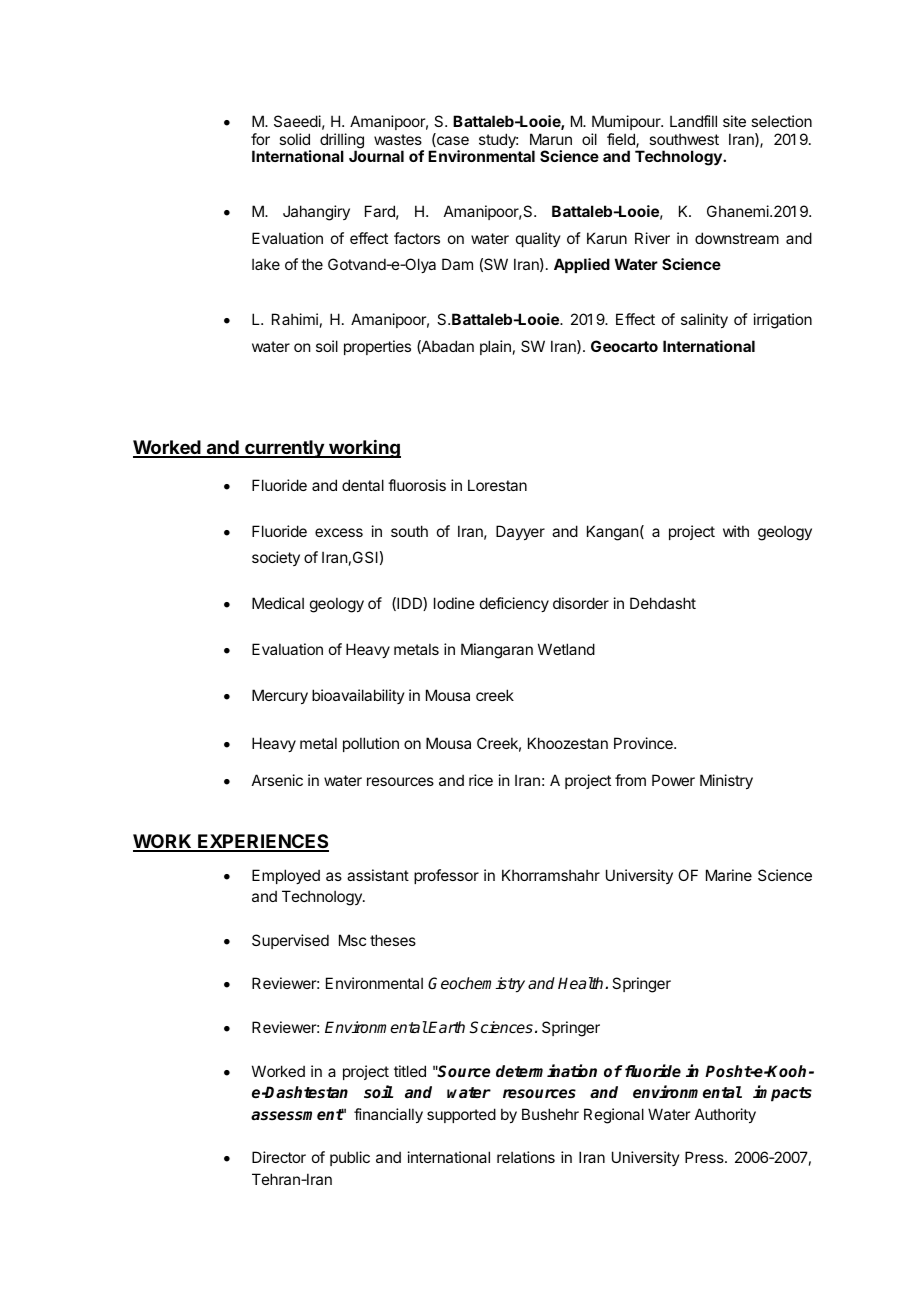 The width and height of the image is (924, 1307). Describe the element at coordinates (736, 531) in the image. I see `with` at that location.
